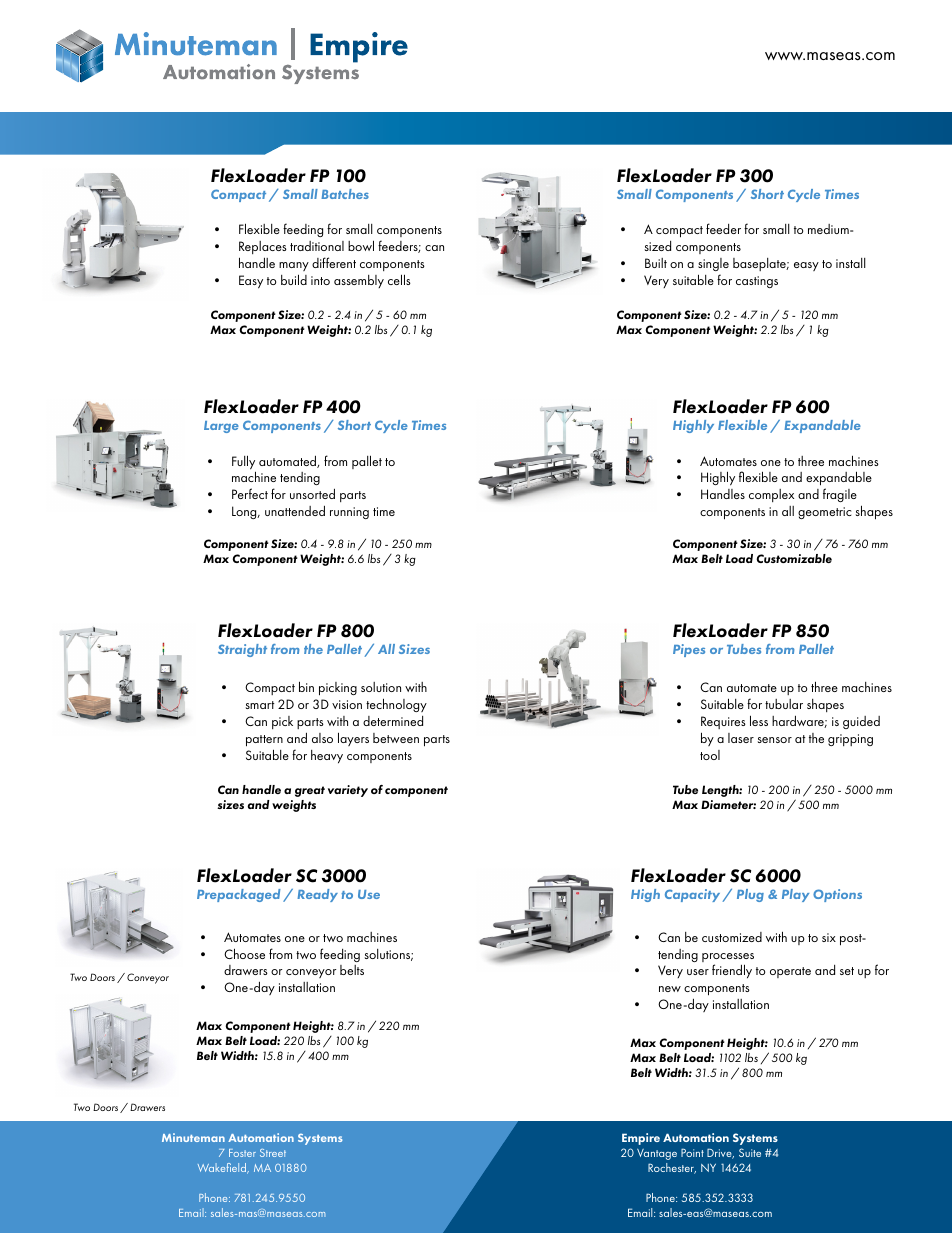  I want to click on tubular, so click(784, 704).
